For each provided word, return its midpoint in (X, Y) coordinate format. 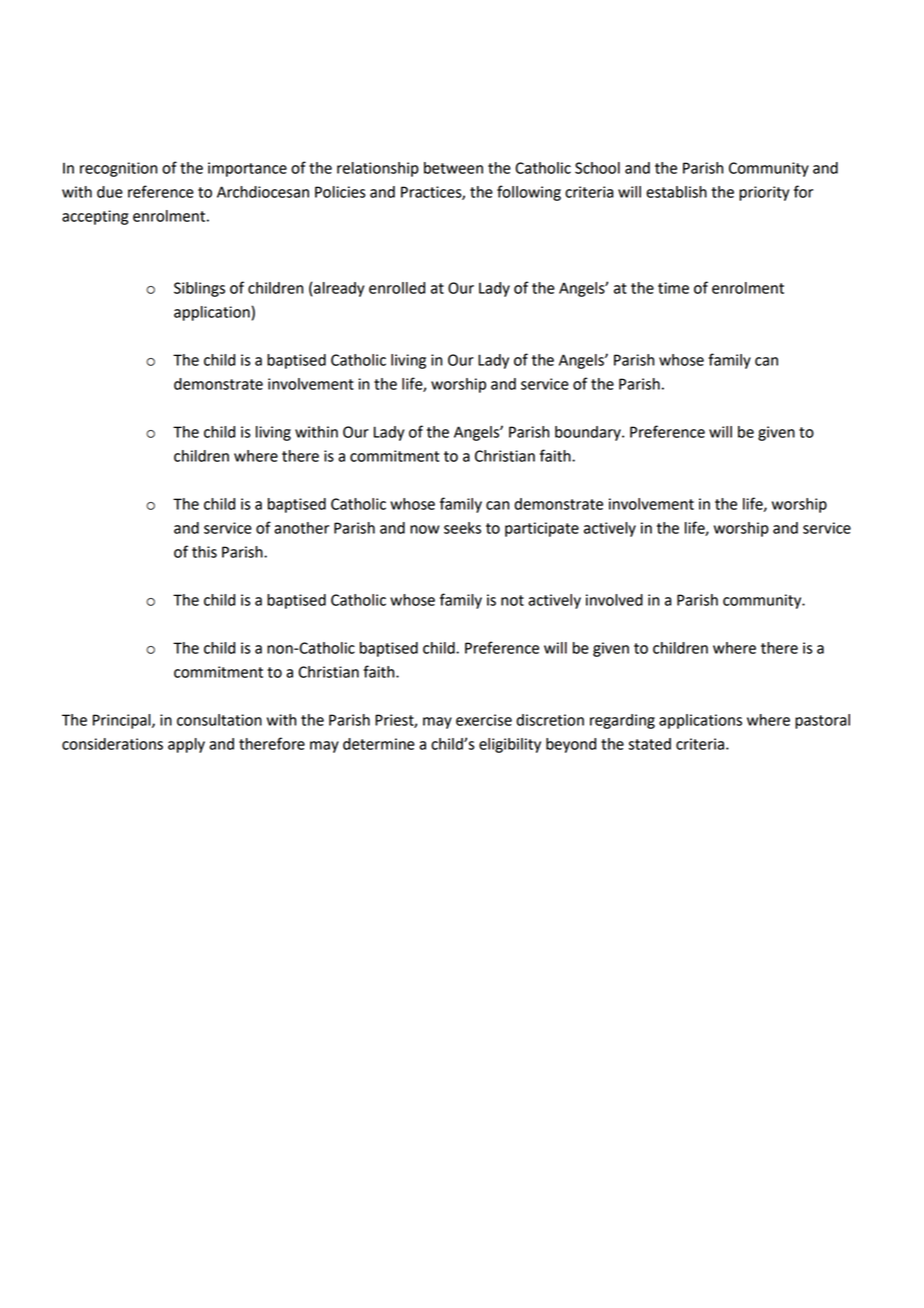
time (673, 288)
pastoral (822, 721)
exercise (484, 720)
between (453, 168)
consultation (219, 720)
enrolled (397, 288)
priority (764, 193)
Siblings (199, 289)
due (110, 192)
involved (614, 600)
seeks (462, 528)
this (204, 552)
